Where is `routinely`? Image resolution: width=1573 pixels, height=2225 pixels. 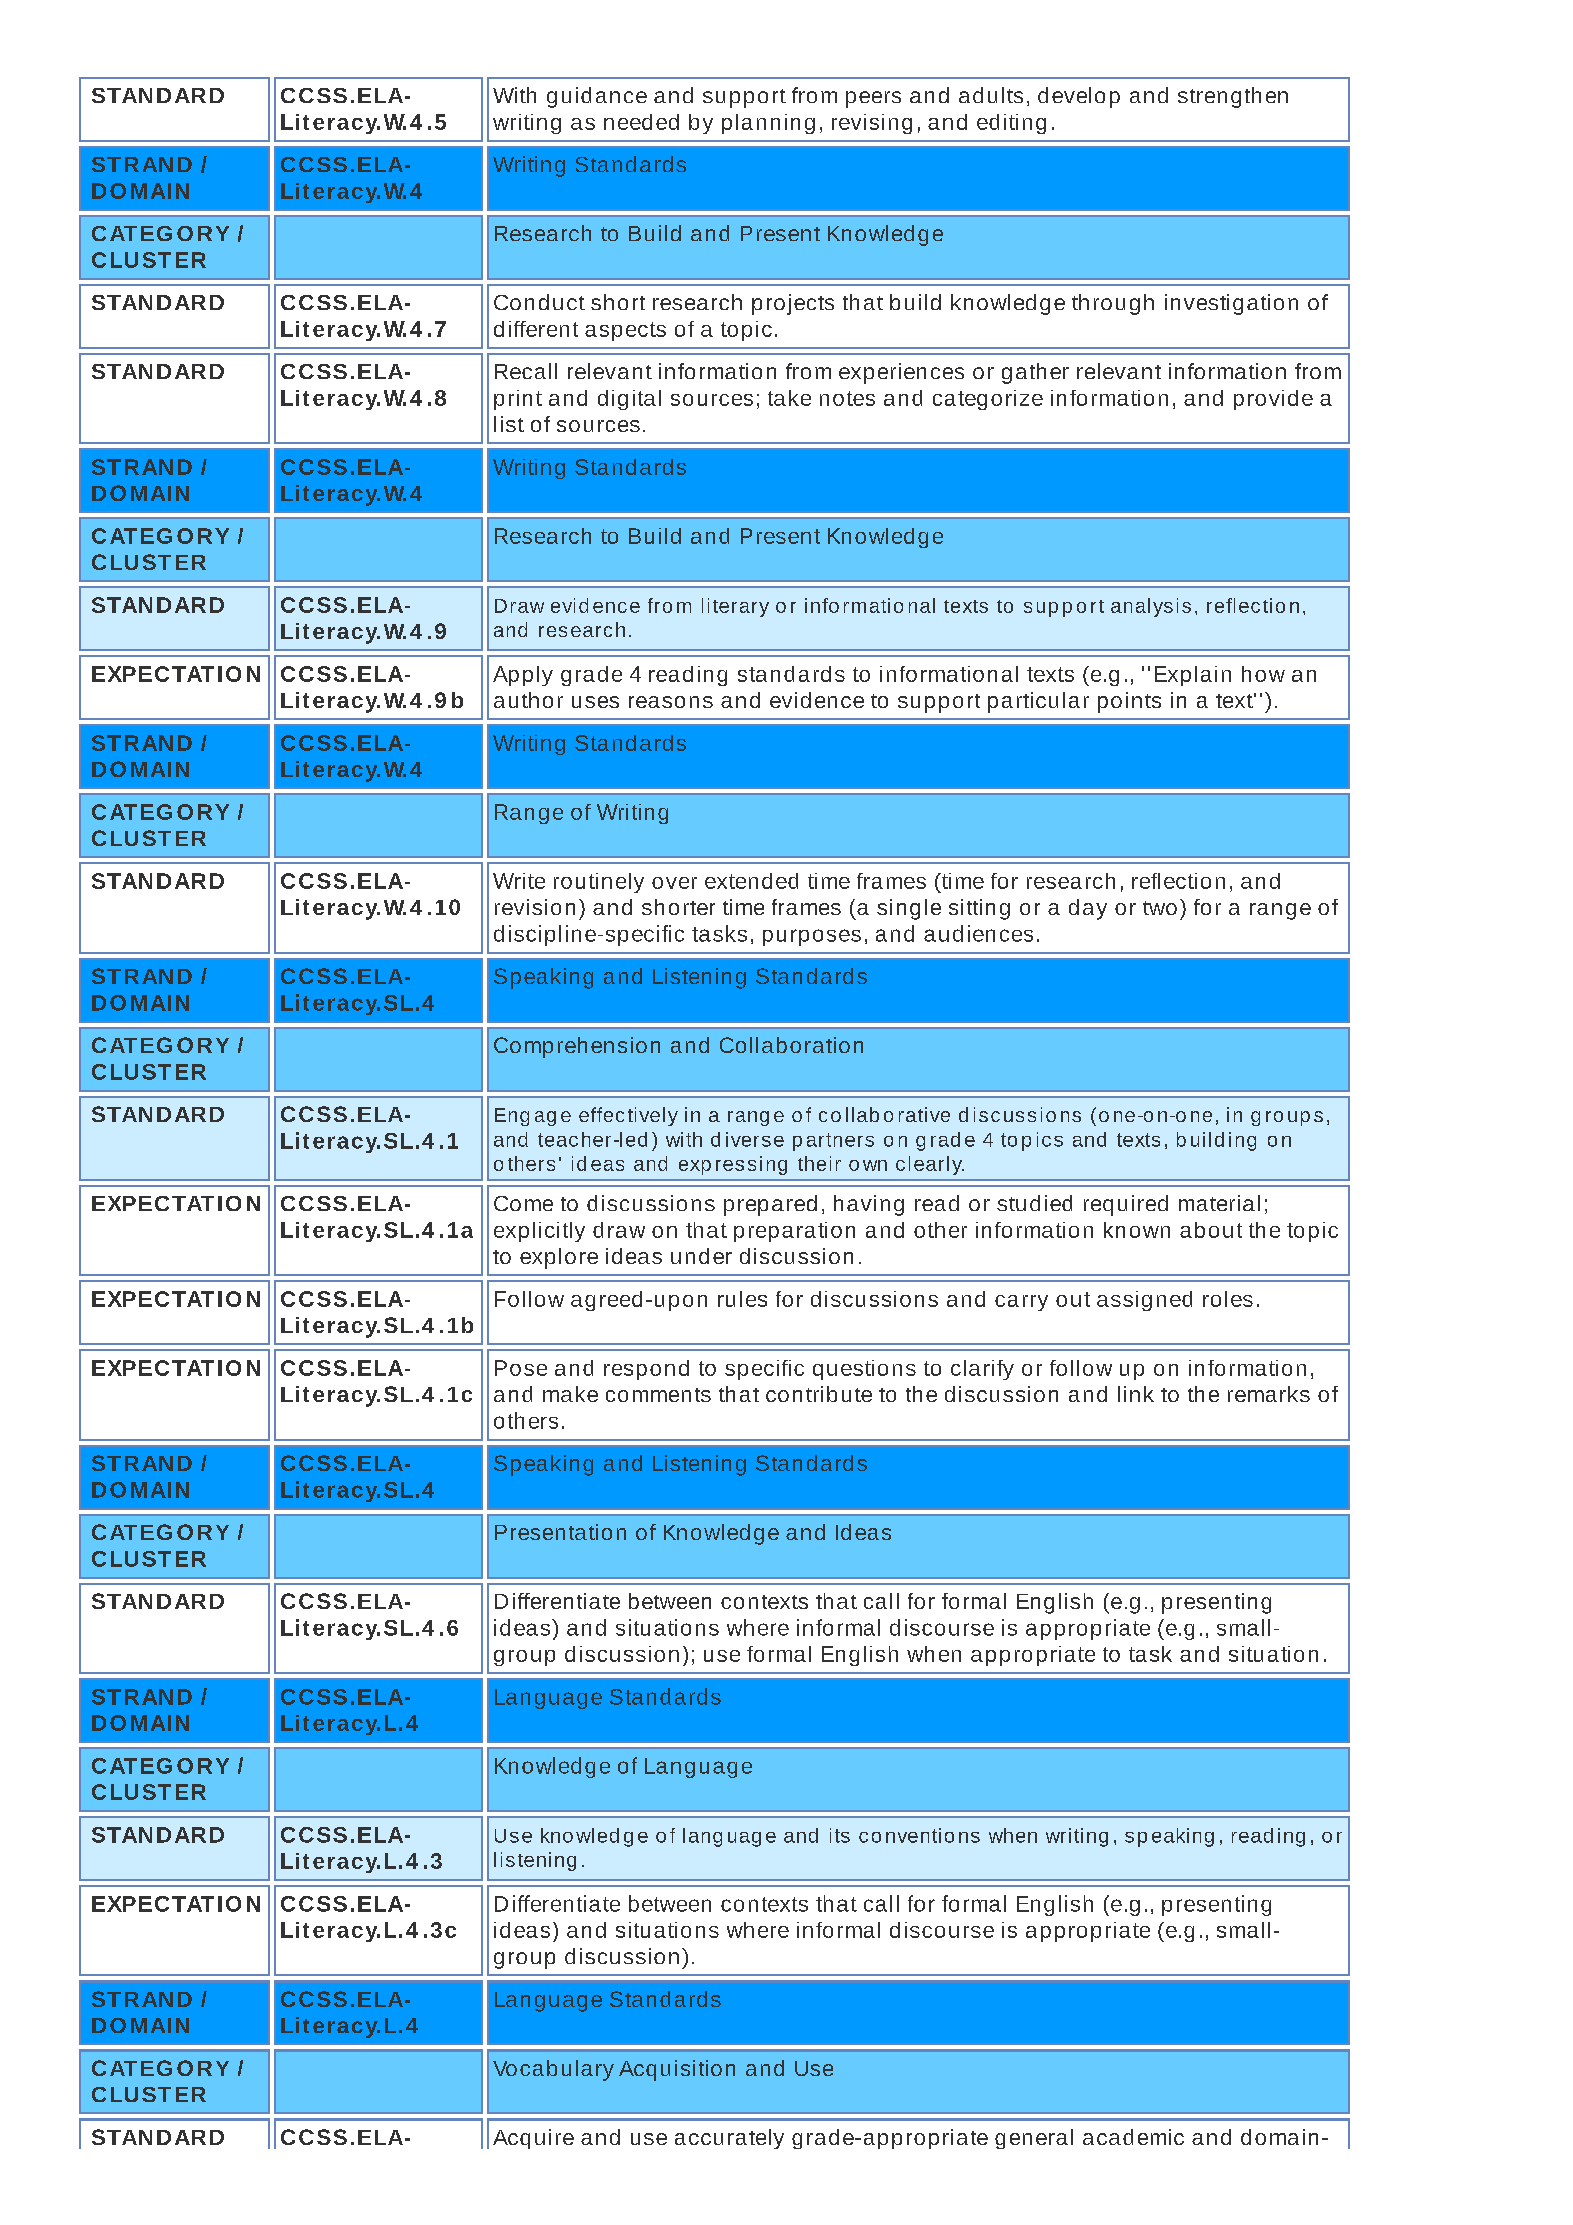 routinely is located at coordinates (599, 883).
